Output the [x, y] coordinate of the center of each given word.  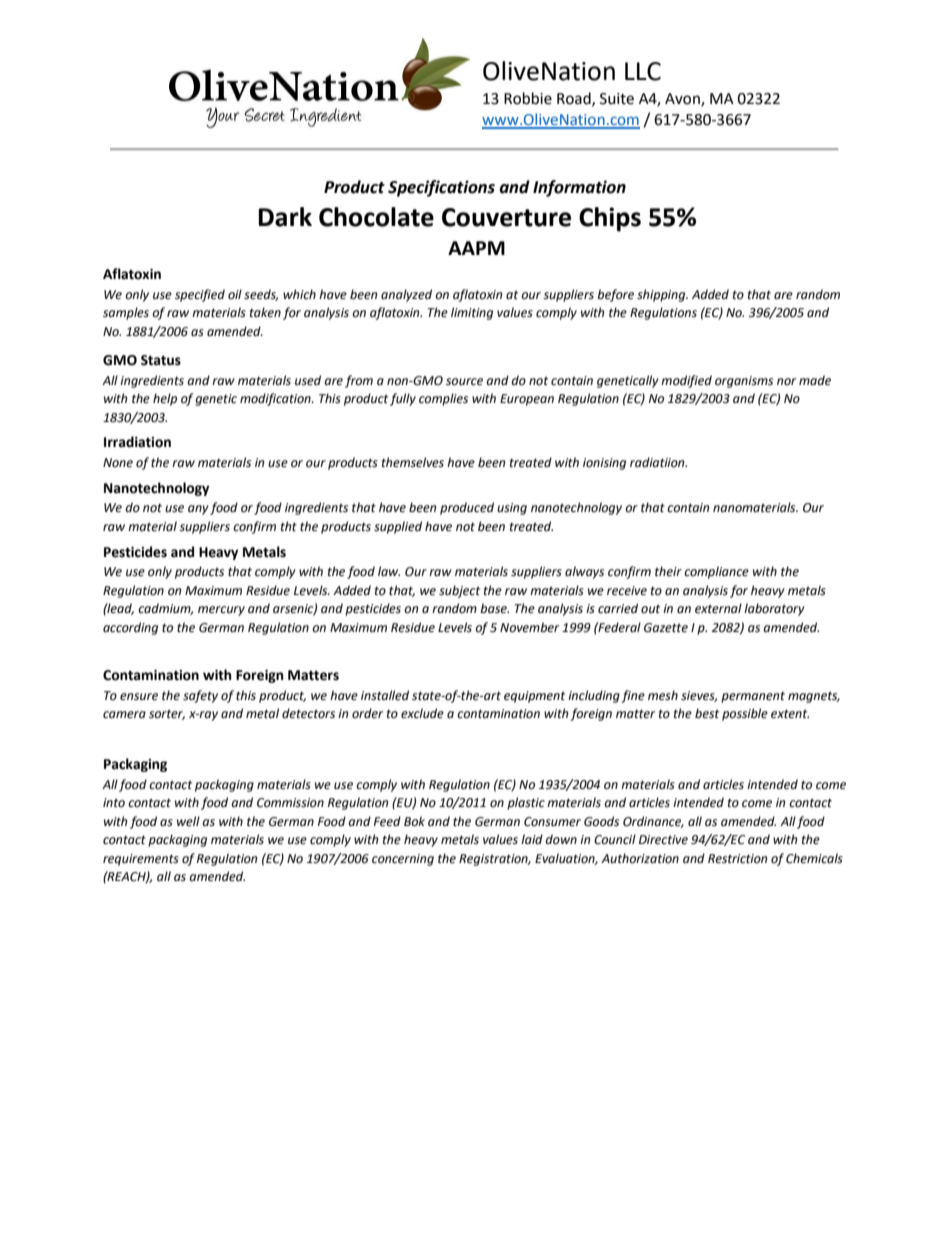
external [718, 608]
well [188, 821]
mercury [221, 611]
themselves [413, 462]
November [529, 627]
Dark [285, 217]
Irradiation [137, 442]
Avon [683, 100]
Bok [414, 821]
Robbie [528, 98]
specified [200, 295]
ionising [604, 464]
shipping [662, 295]
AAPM [476, 248]
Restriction [737, 859]
